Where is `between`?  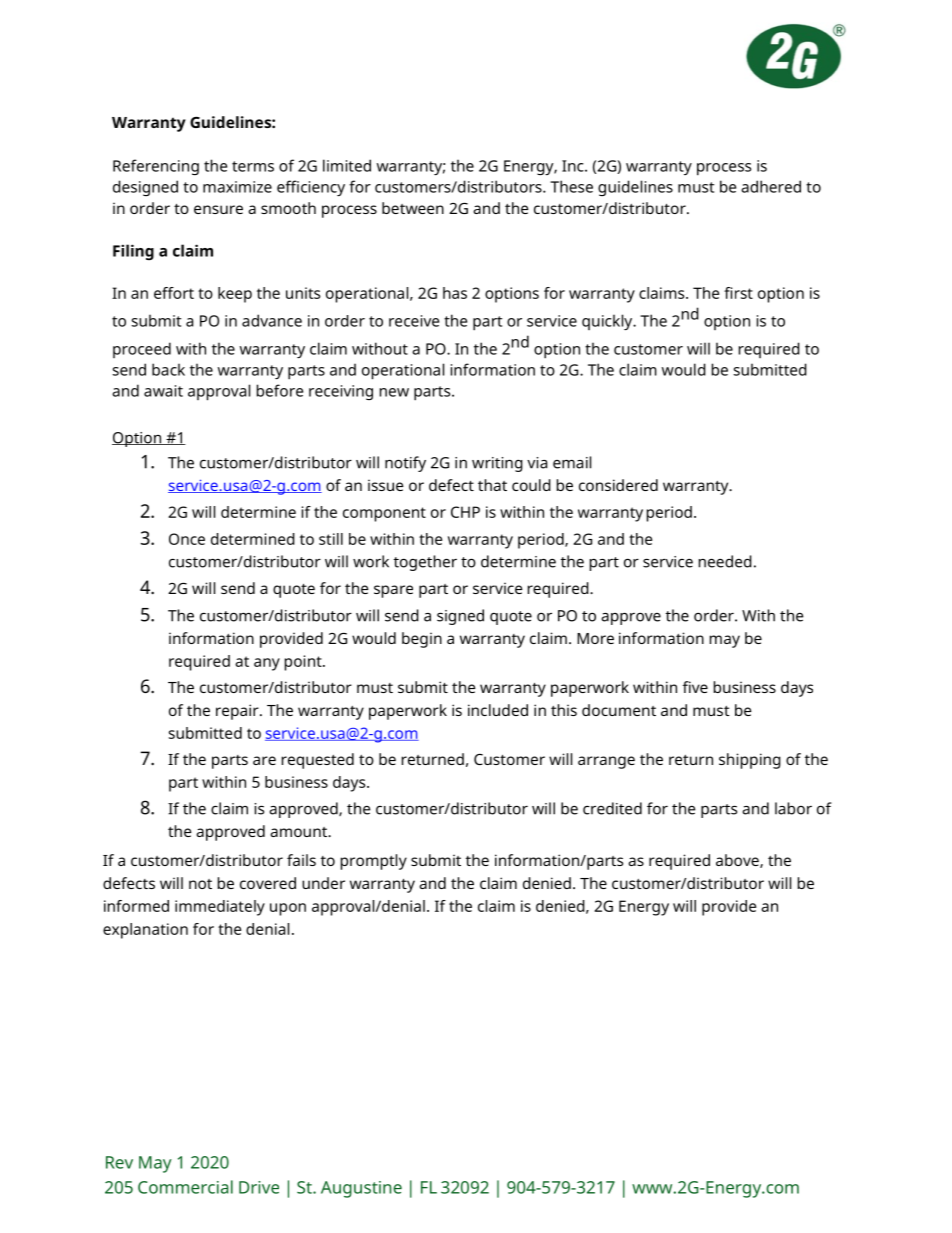
between is located at coordinates (413, 208).
